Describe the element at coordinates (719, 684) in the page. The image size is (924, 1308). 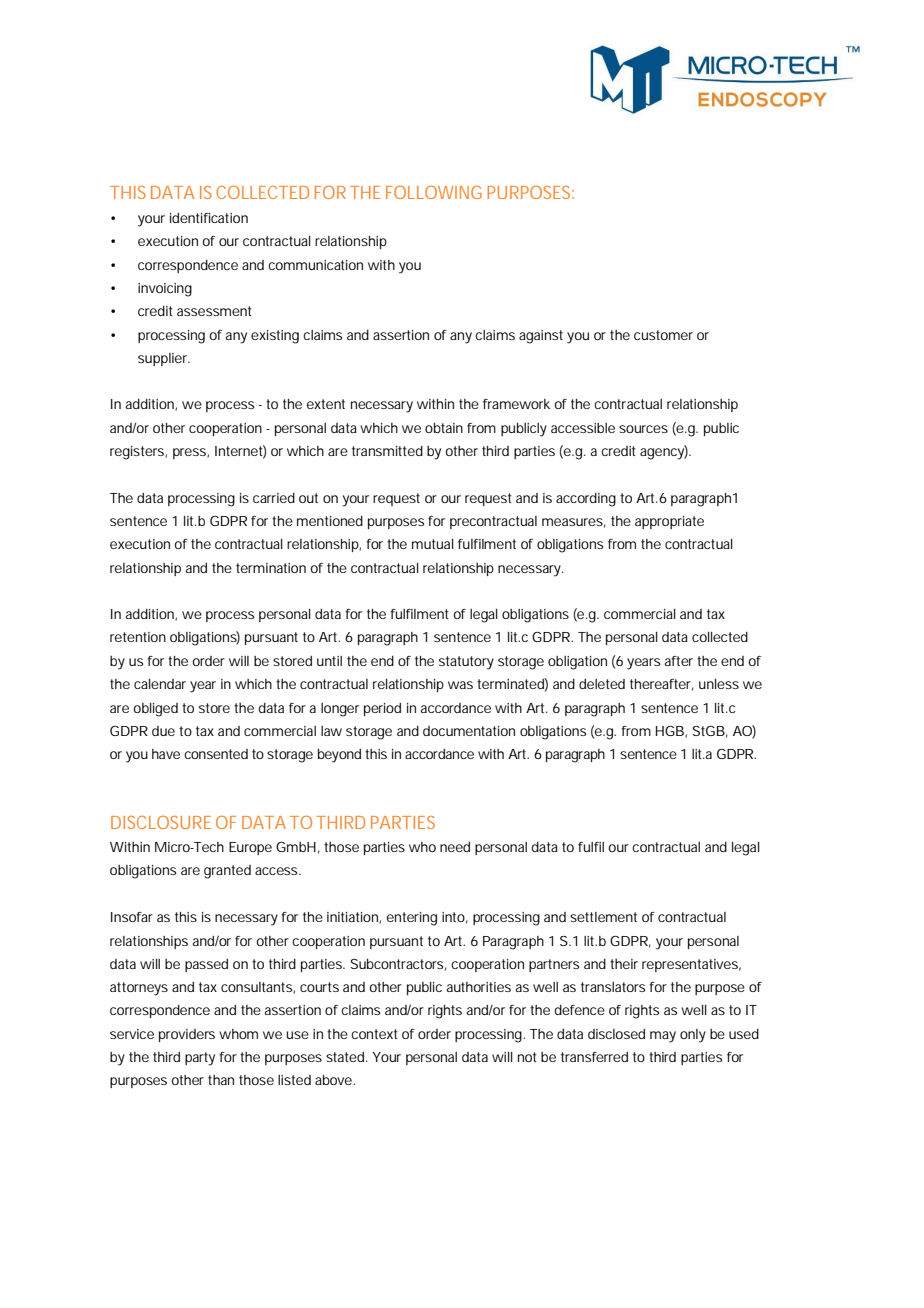
I see `unless` at that location.
